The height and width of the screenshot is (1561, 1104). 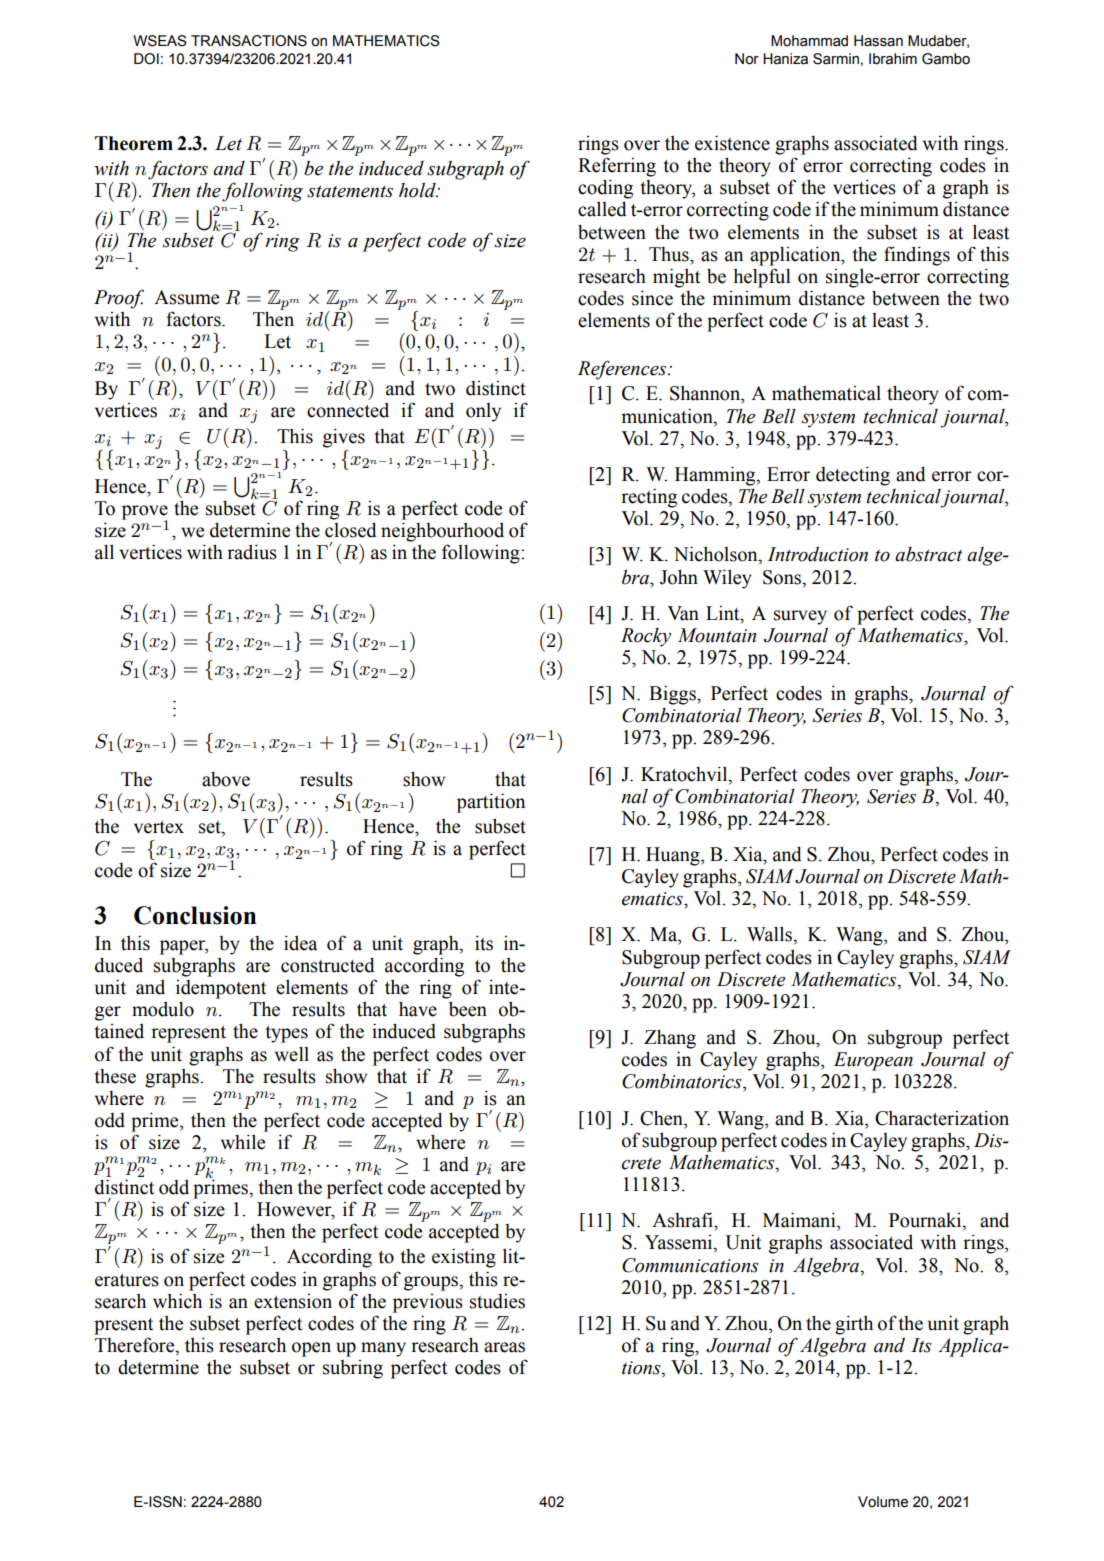 What do you see at coordinates (893, 59) in the screenshot?
I see `Ibrahim` at bounding box center [893, 59].
